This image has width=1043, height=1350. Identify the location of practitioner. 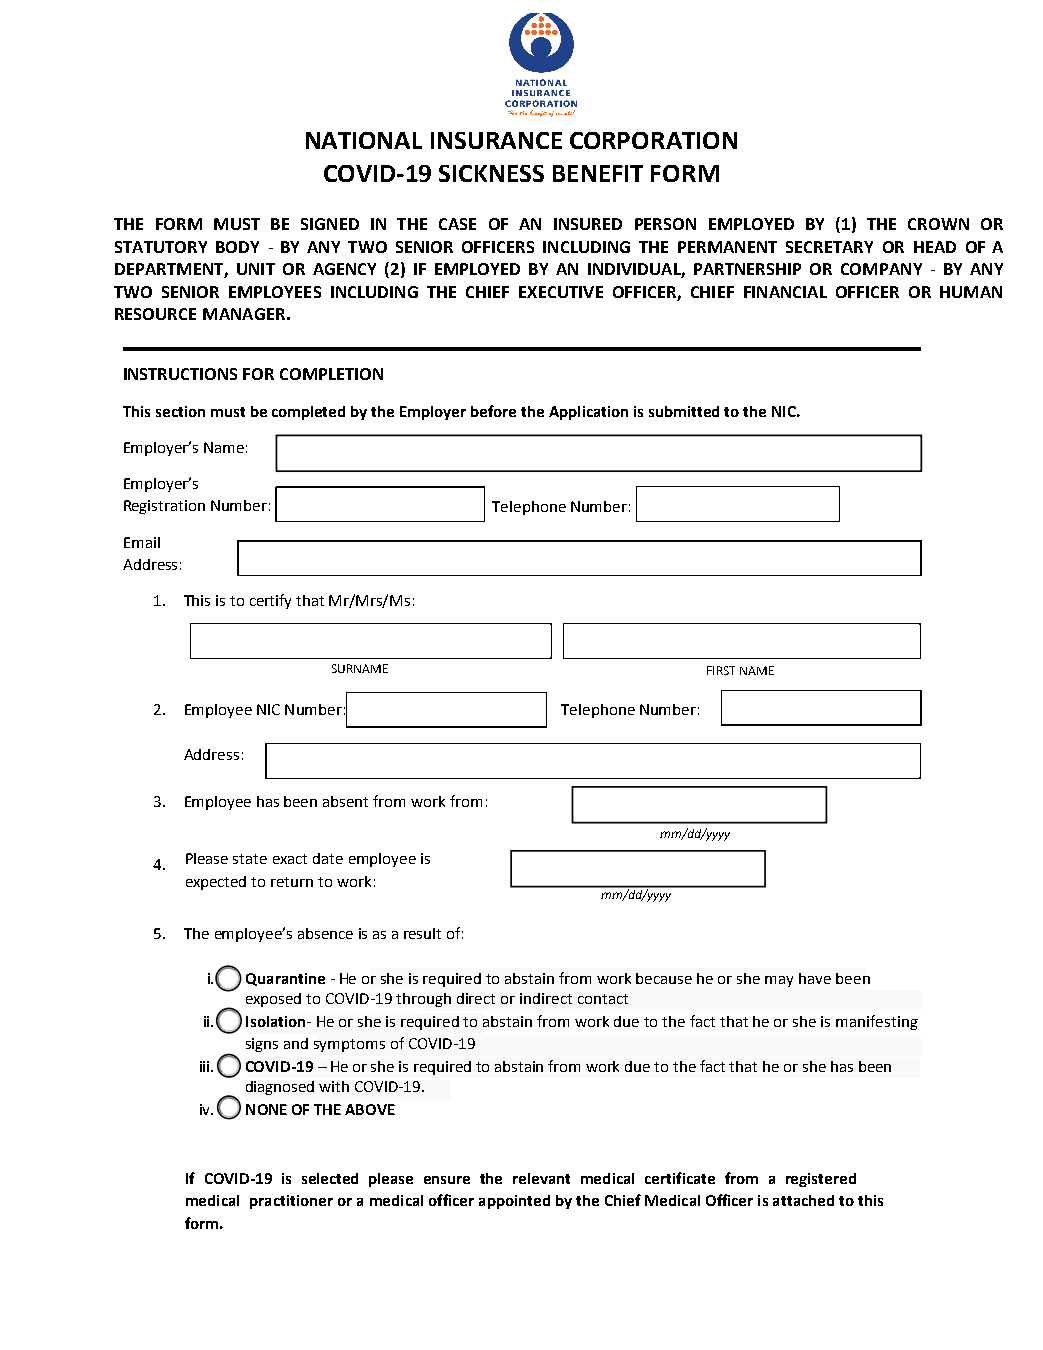
(291, 1202).
